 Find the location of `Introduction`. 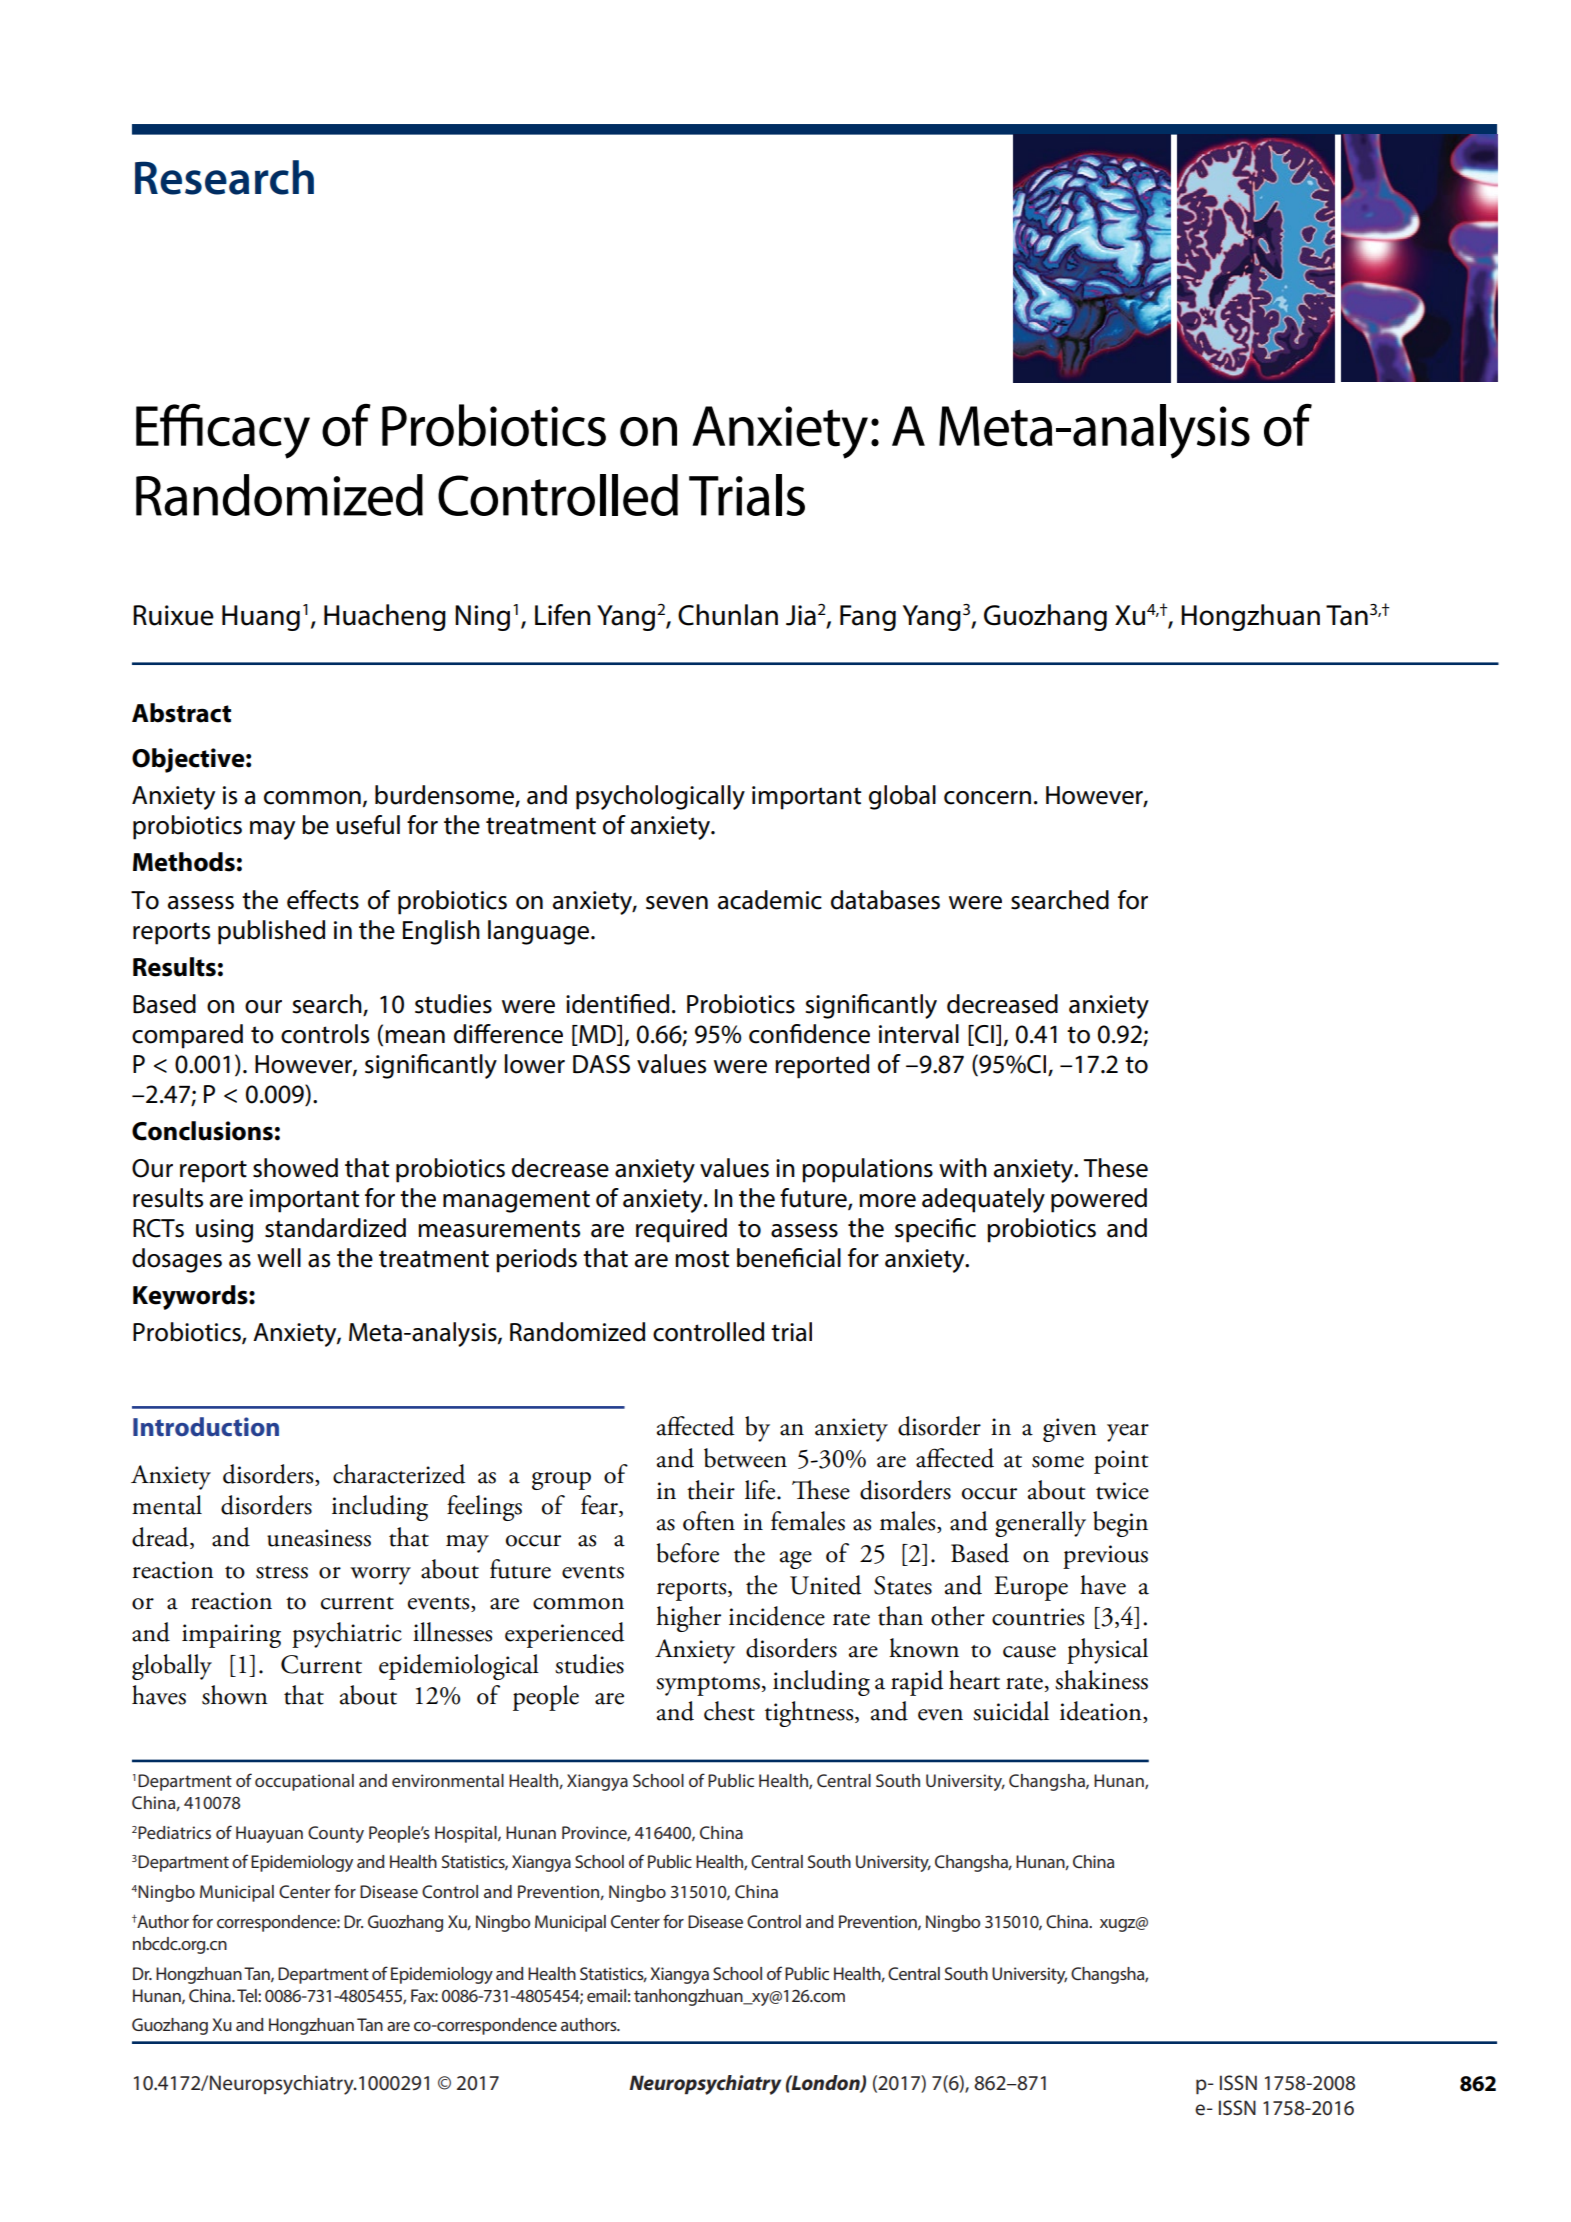

Introduction is located at coordinates (206, 1427).
